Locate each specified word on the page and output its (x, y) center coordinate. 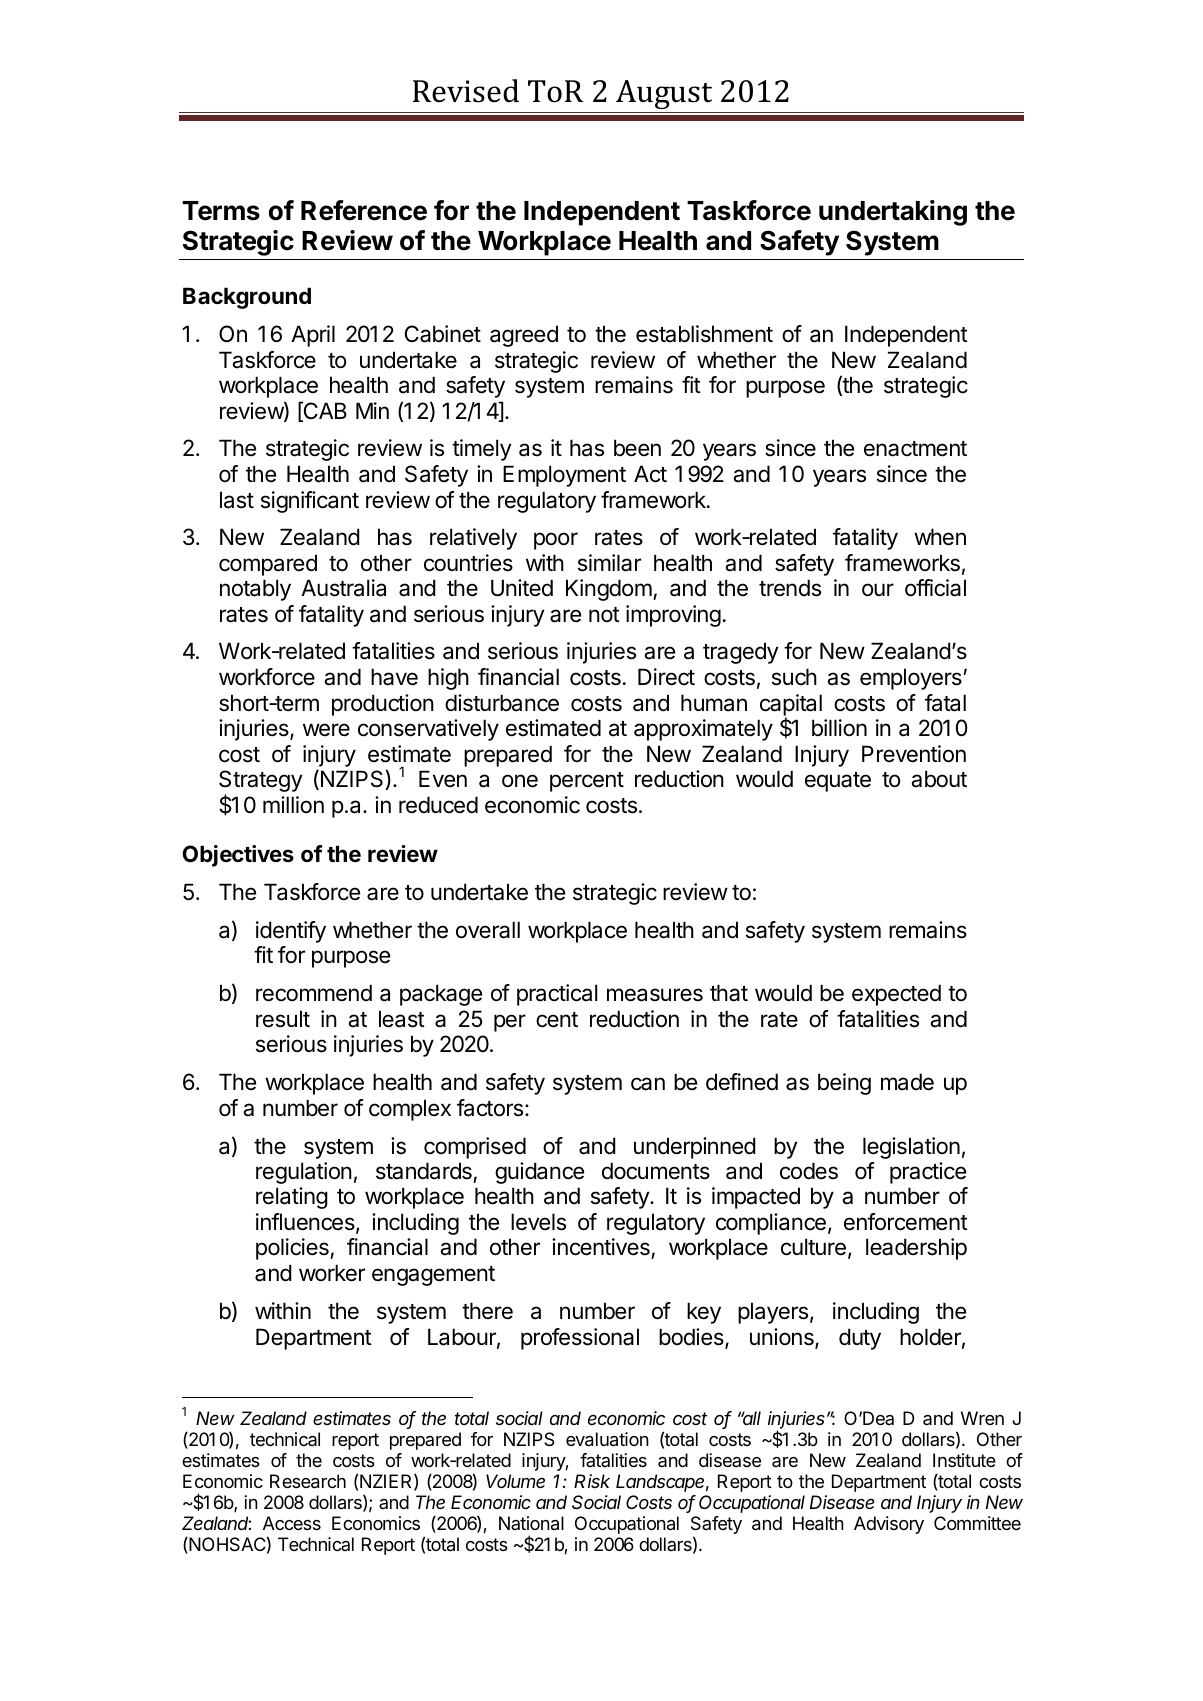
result (283, 1019)
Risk (592, 1481)
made (907, 1082)
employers (911, 679)
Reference (364, 210)
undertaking (893, 213)
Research (308, 1481)
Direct (666, 677)
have (394, 677)
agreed (524, 336)
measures (655, 995)
